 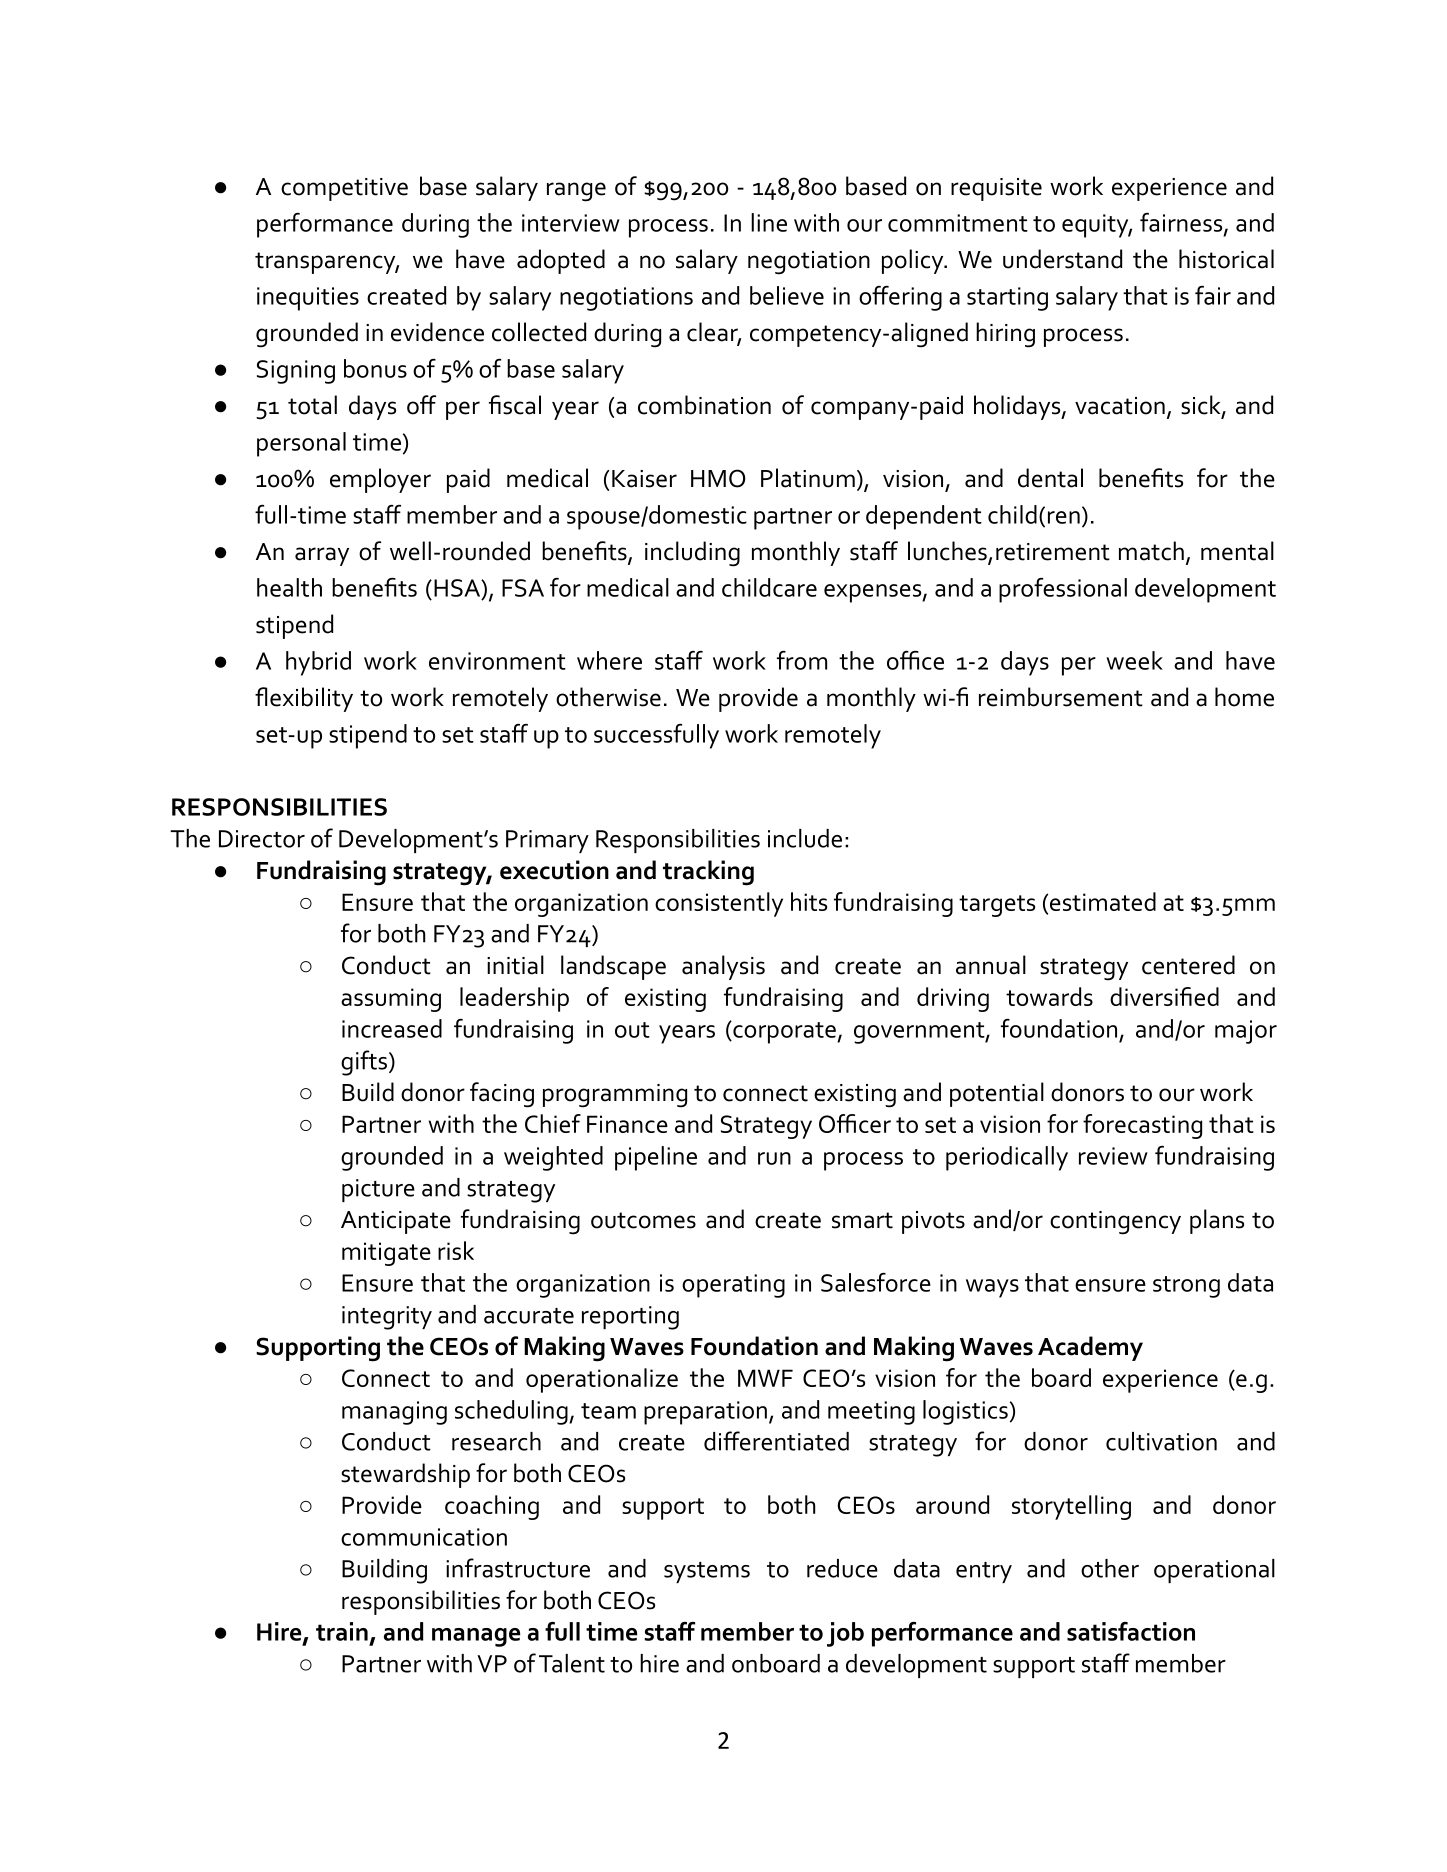 I want to click on train, so click(x=342, y=1631).
